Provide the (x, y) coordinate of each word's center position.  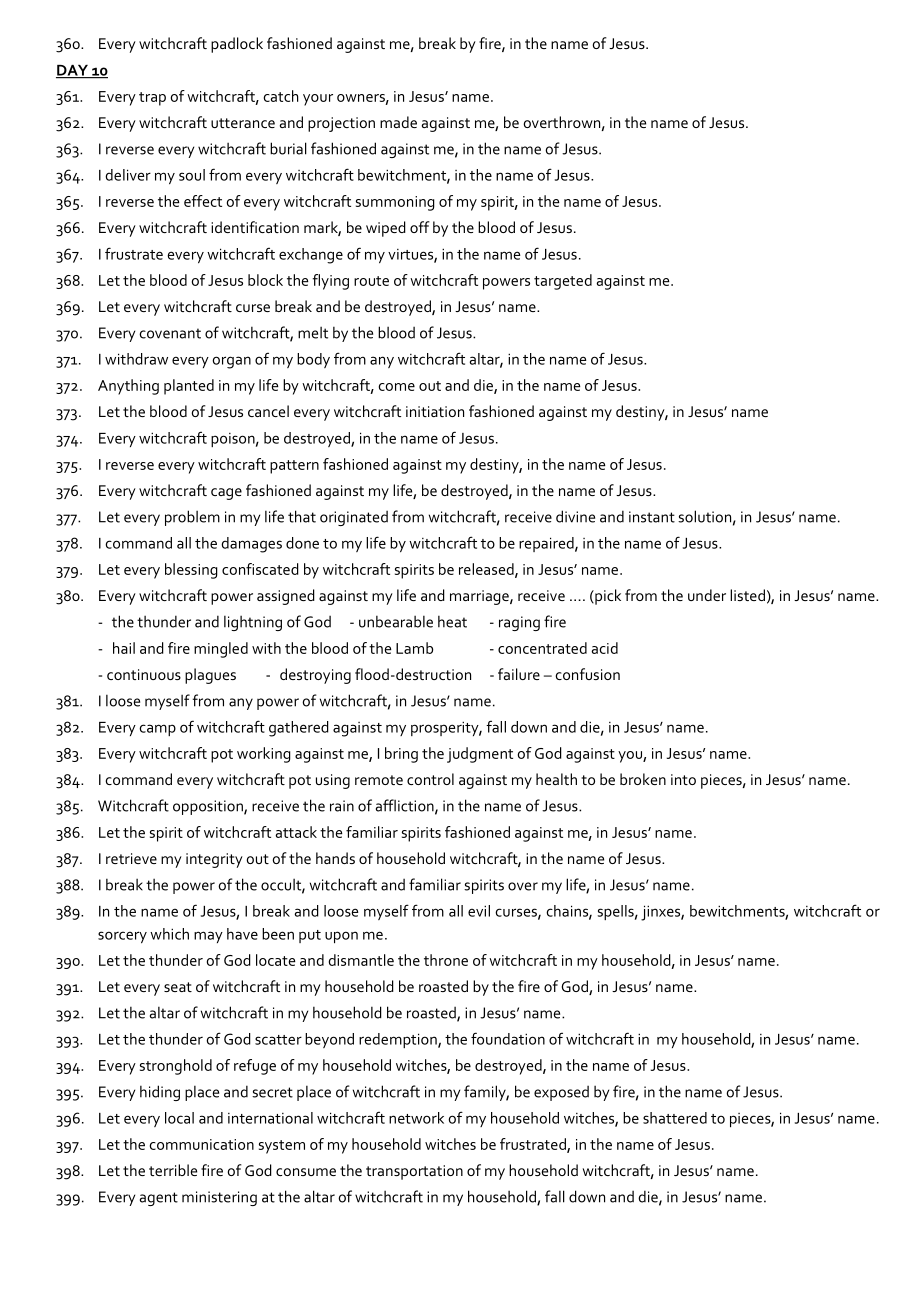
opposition (209, 807)
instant (652, 517)
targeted (563, 282)
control (430, 779)
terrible (173, 1170)
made (398, 122)
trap (152, 99)
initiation (435, 411)
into (683, 779)
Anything (128, 387)
